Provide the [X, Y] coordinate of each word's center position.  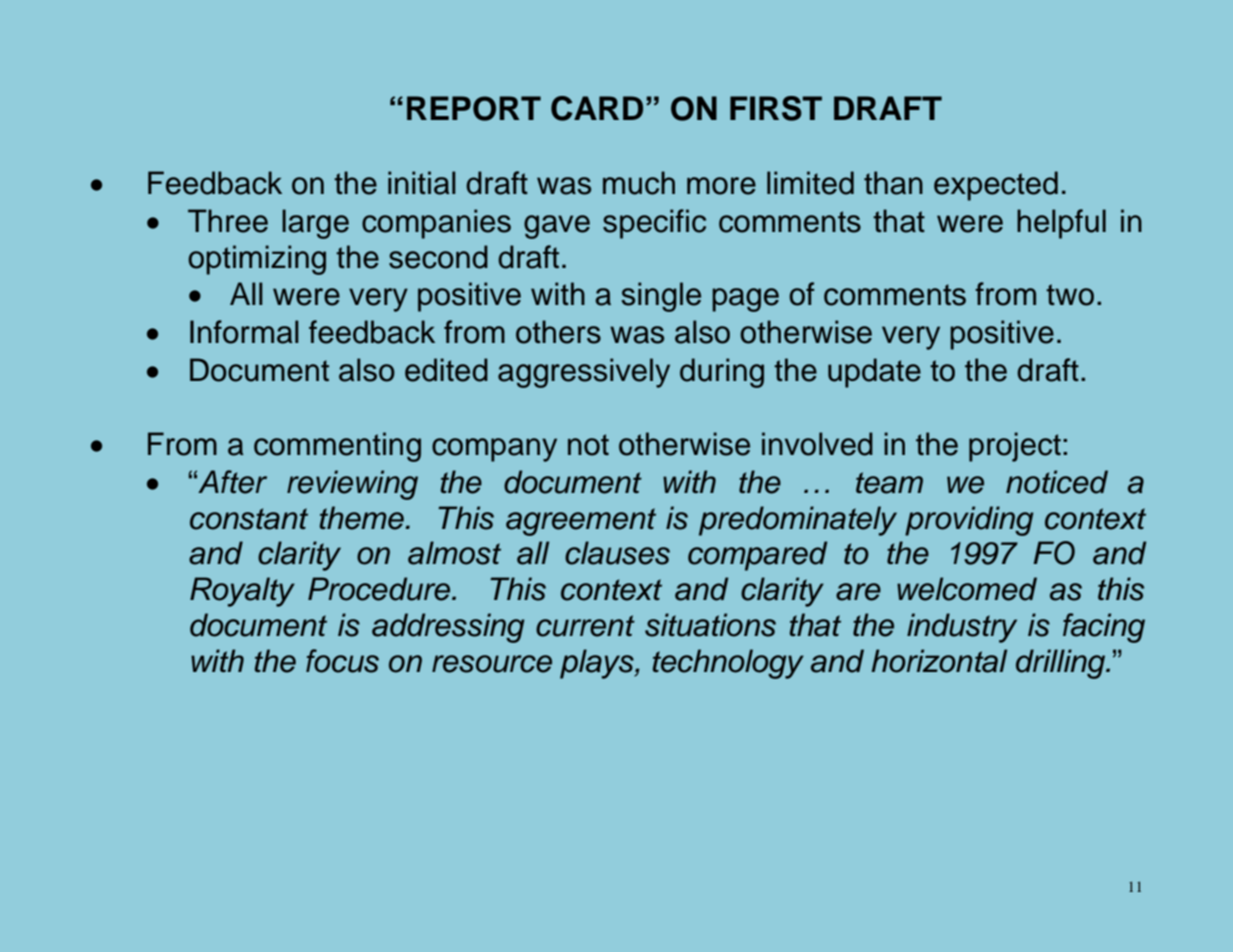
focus [342, 661]
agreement [581, 522]
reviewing [352, 485]
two [1070, 295]
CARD [597, 108]
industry [962, 628]
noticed [1057, 482]
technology [728, 664]
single [661, 297]
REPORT [474, 108]
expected [996, 186]
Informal [244, 332]
